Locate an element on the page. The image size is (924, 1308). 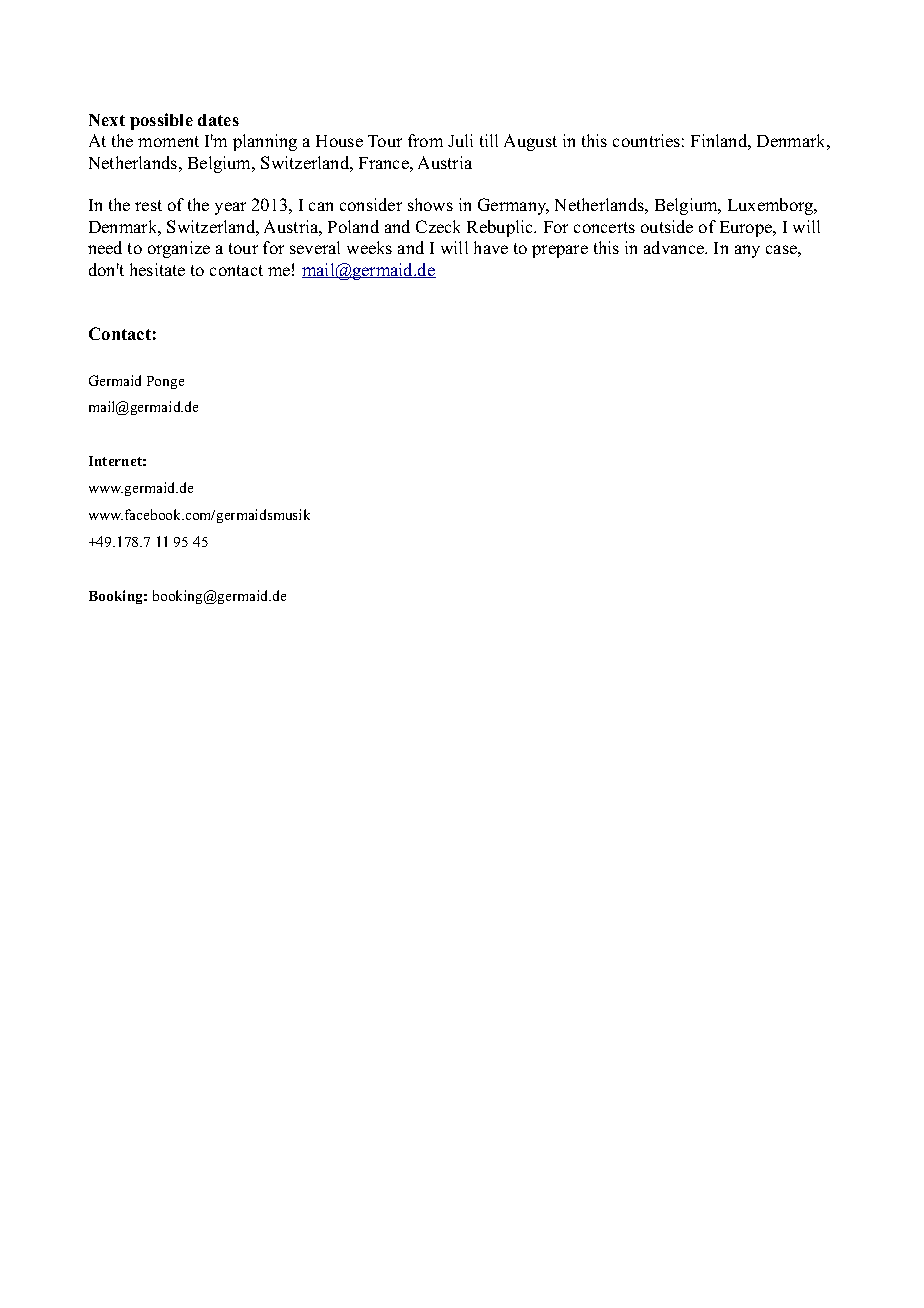
moment is located at coordinates (168, 141).
